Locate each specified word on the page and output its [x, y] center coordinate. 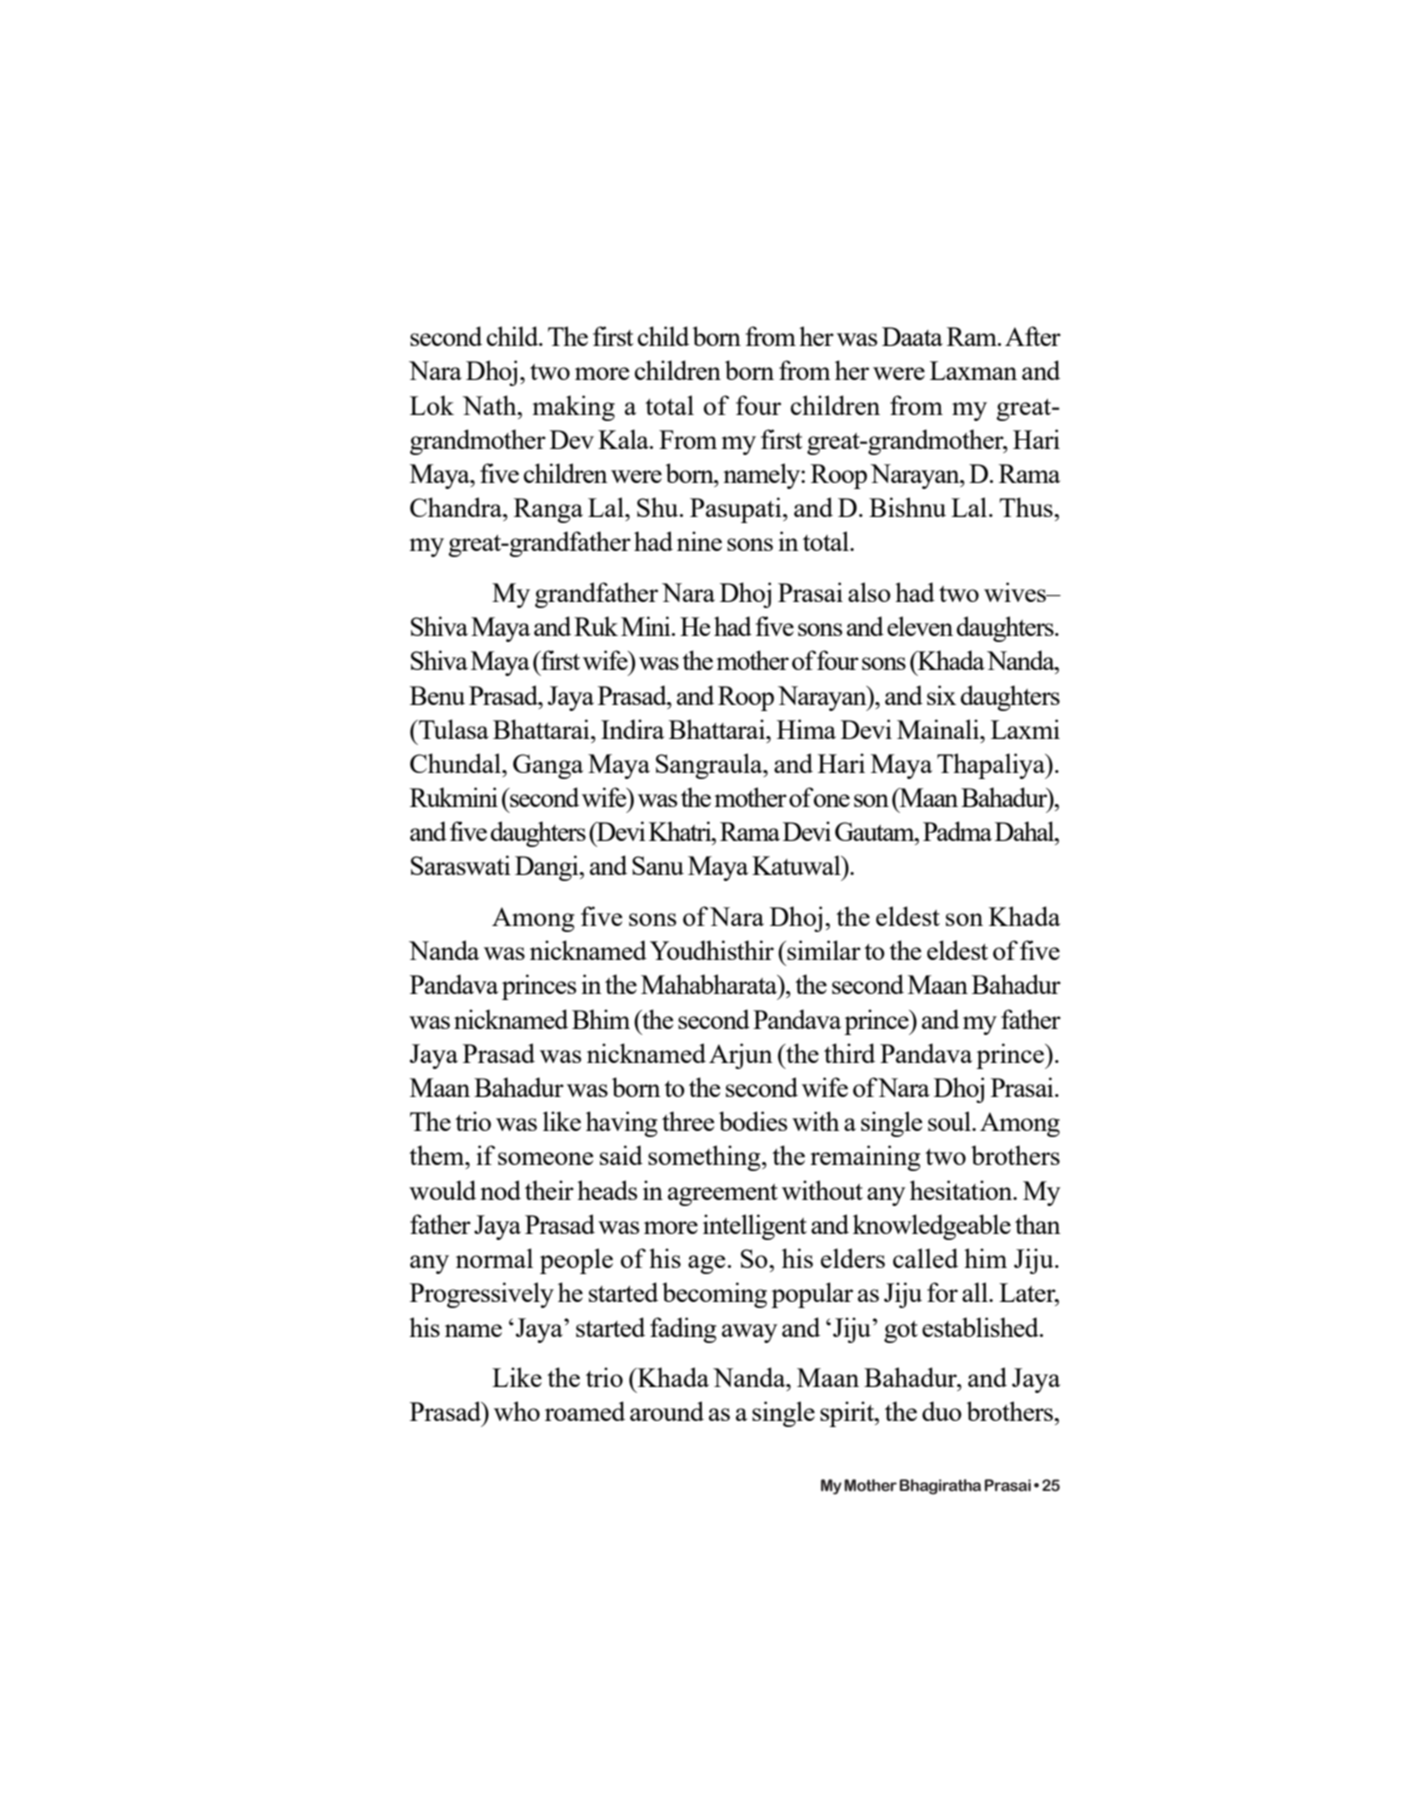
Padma [957, 831]
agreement [723, 1195]
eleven [920, 626]
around [667, 1411]
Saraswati [461, 865]
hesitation [962, 1190]
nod [500, 1190]
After [1033, 336]
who [517, 1411]
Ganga [548, 766]
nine [699, 541]
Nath [490, 405]
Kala [624, 439]
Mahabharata [710, 985]
